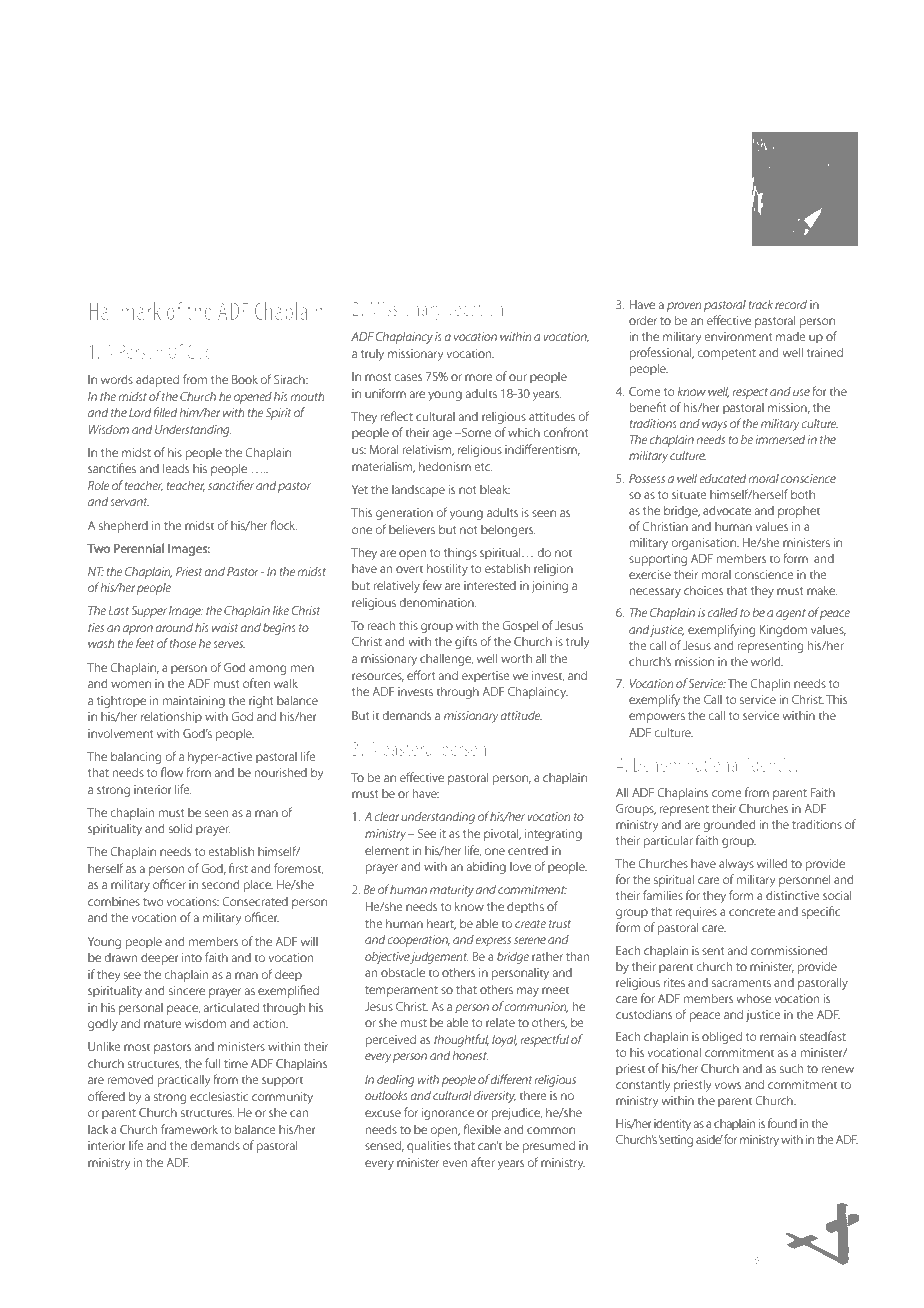 This document has height=1308, width=924. I want to click on flexible, so click(482, 1129).
